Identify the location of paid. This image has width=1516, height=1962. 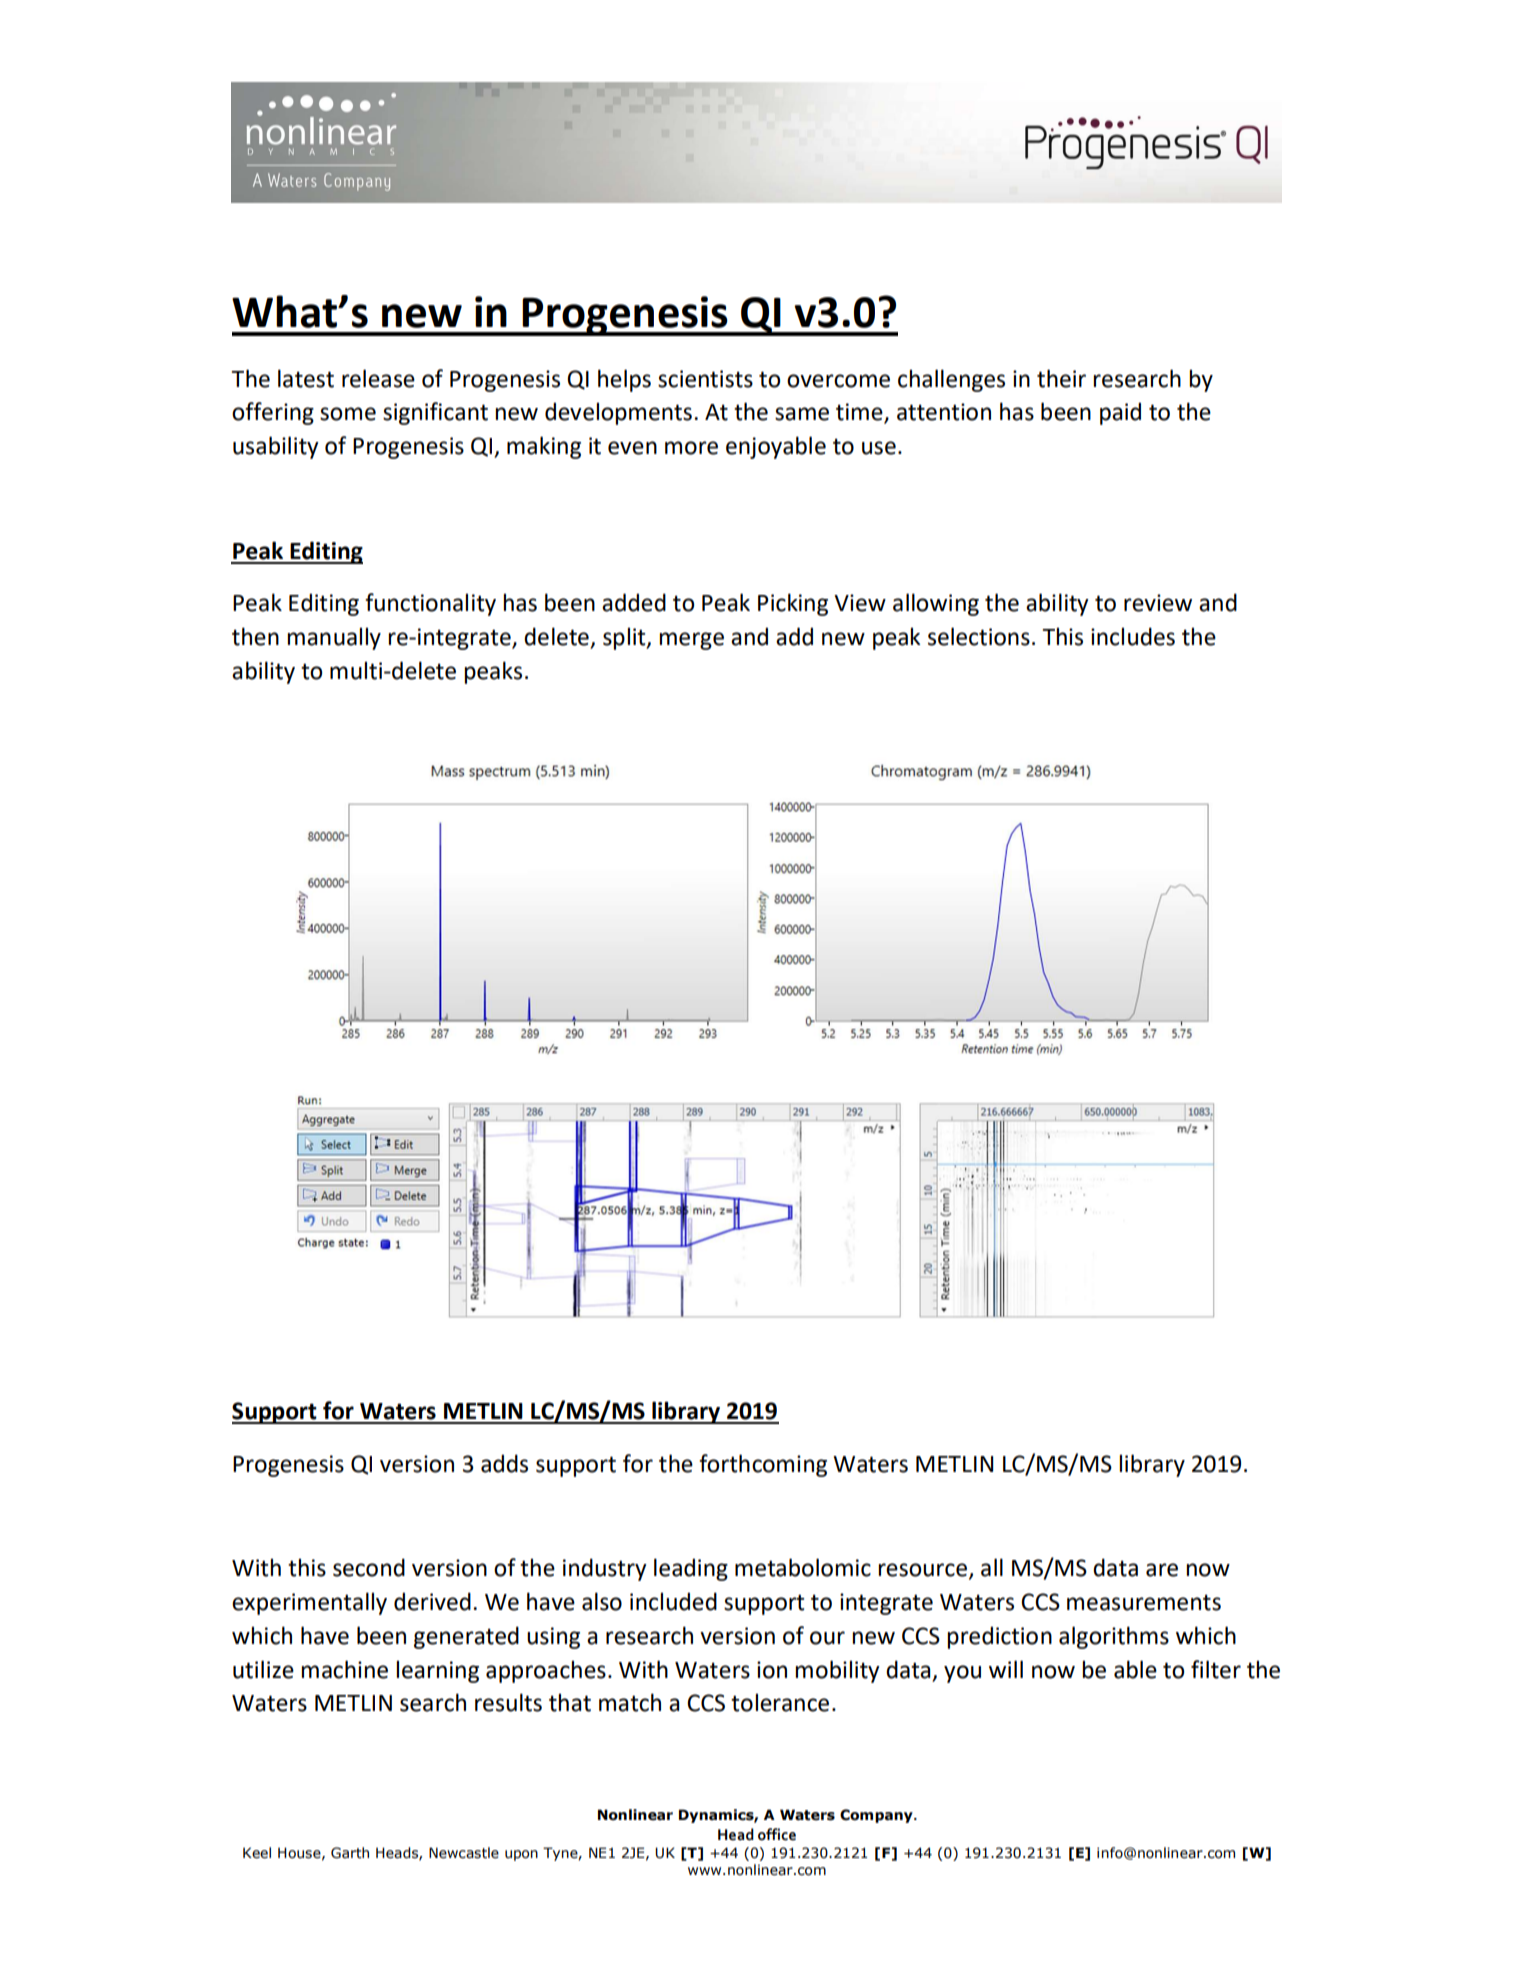
(1120, 413).
